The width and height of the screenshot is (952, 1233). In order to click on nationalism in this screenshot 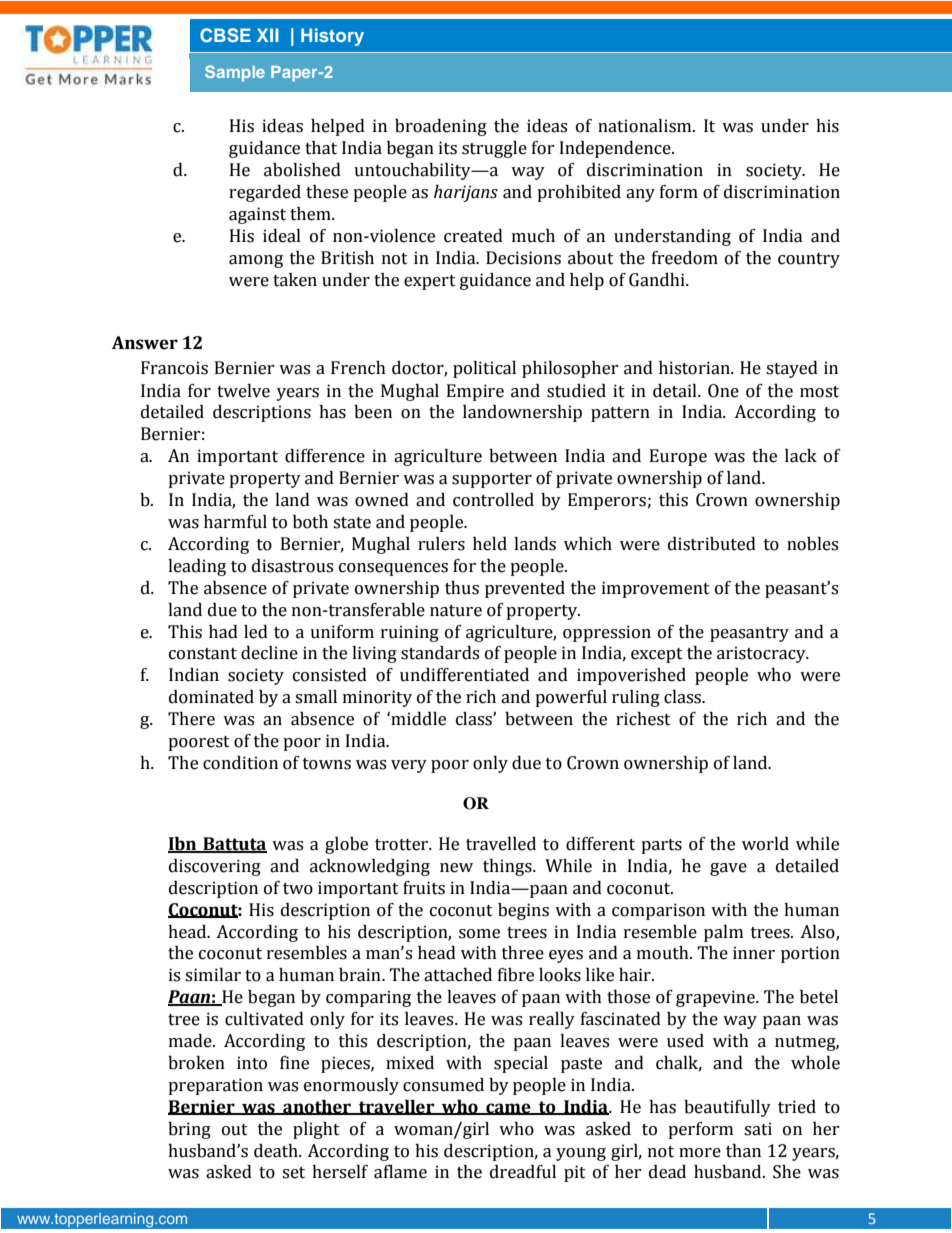, I will do `click(646, 126)`.
